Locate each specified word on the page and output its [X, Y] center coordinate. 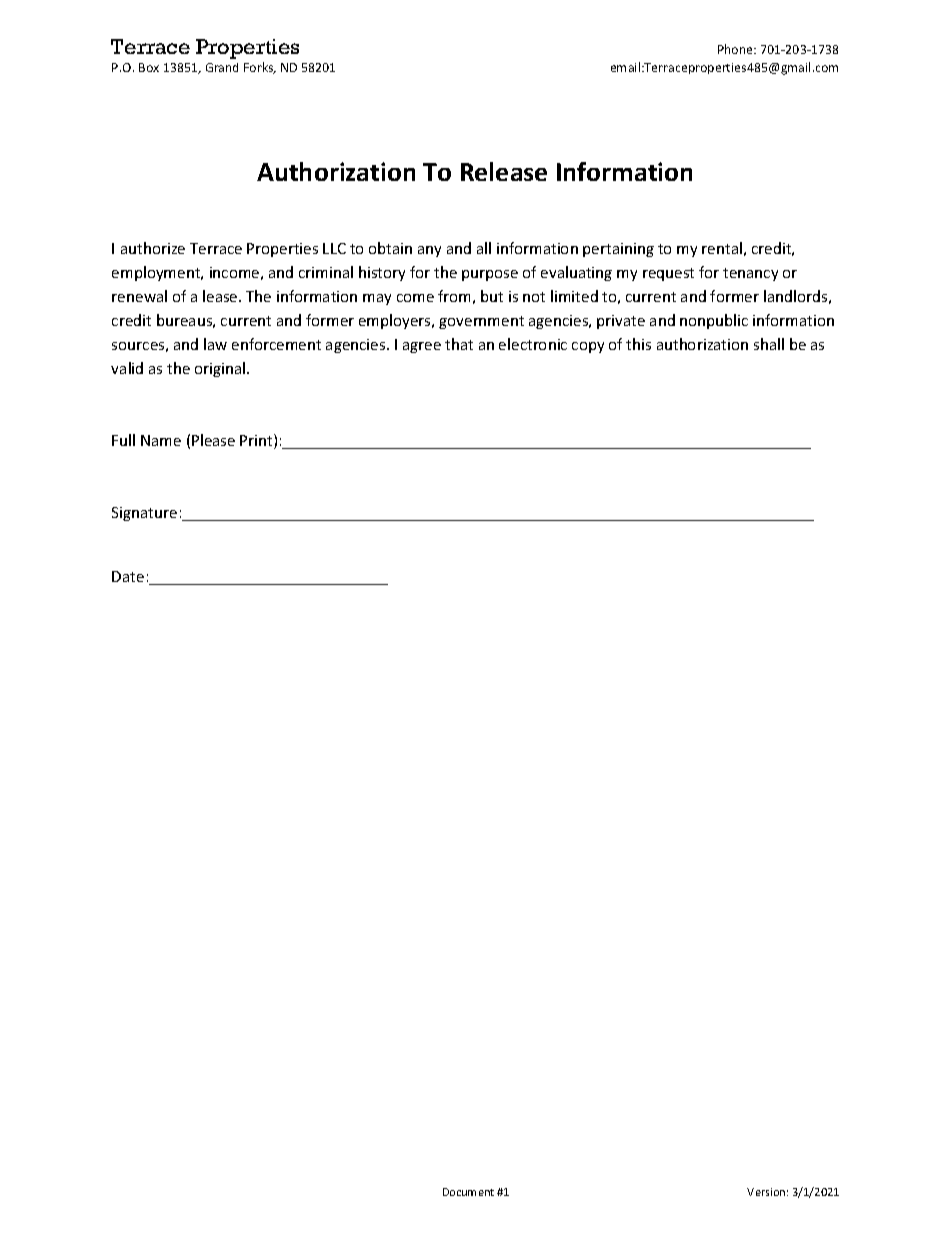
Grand [222, 67]
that [459, 344]
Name [161, 440]
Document [468, 1192]
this [638, 344]
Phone [736, 49]
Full [123, 440]
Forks [260, 68]
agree [422, 347]
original [221, 369]
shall [769, 344]
